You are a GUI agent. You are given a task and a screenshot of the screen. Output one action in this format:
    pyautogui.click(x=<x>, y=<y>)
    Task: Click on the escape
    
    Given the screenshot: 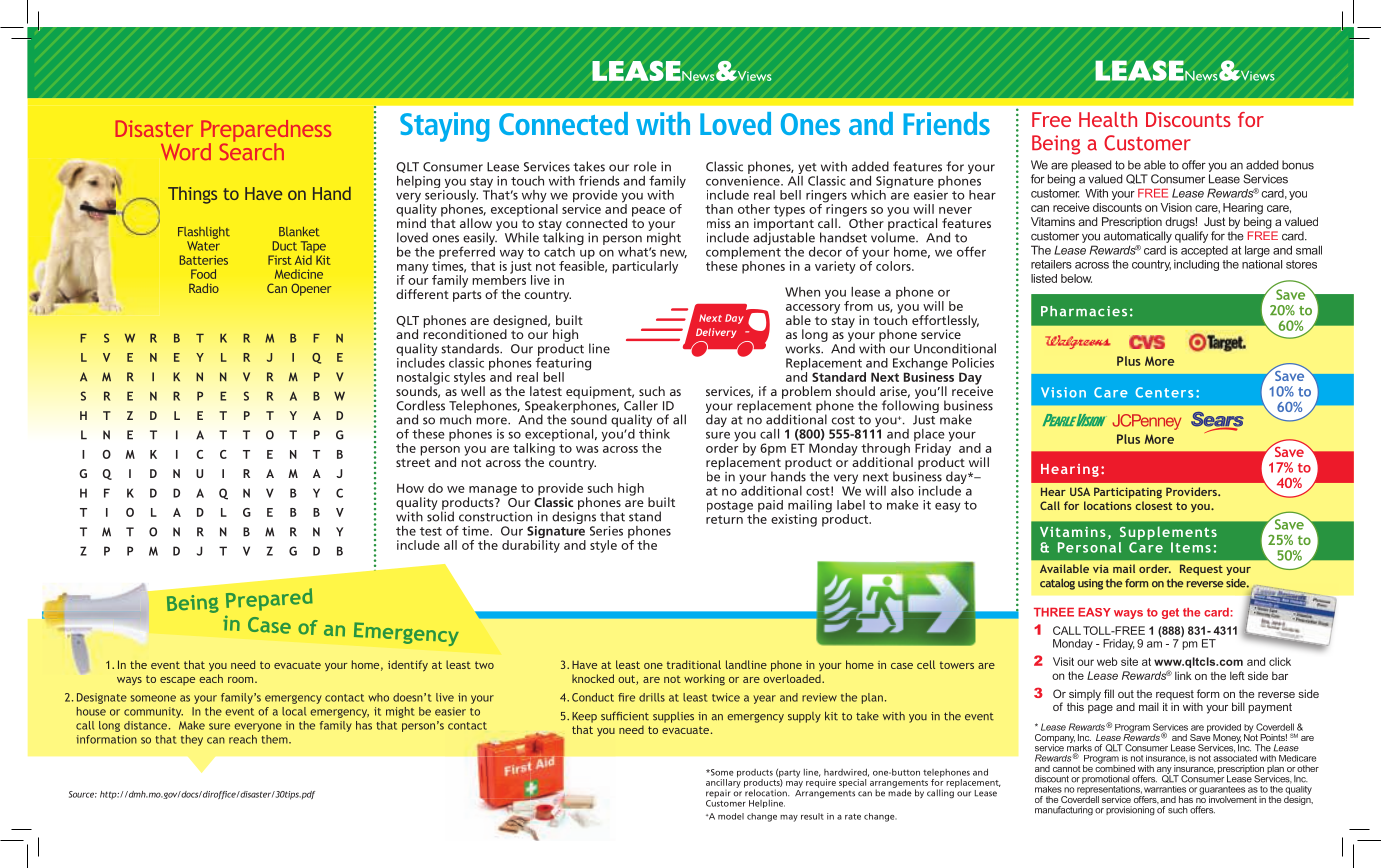 What is the action you would take?
    pyautogui.click(x=177, y=681)
